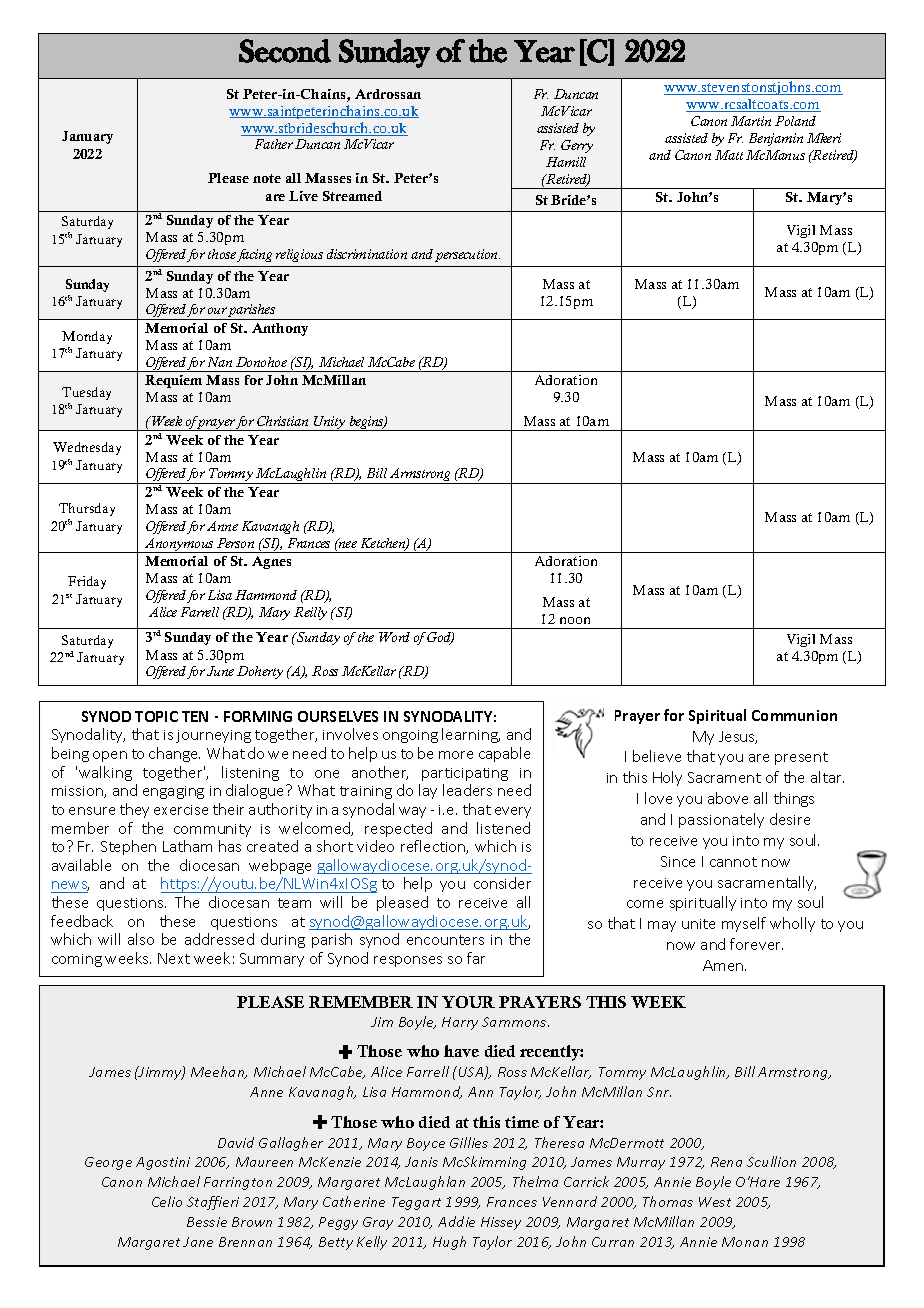 Image resolution: width=924 pixels, height=1308 pixels. I want to click on Gerry, so click(577, 146).
